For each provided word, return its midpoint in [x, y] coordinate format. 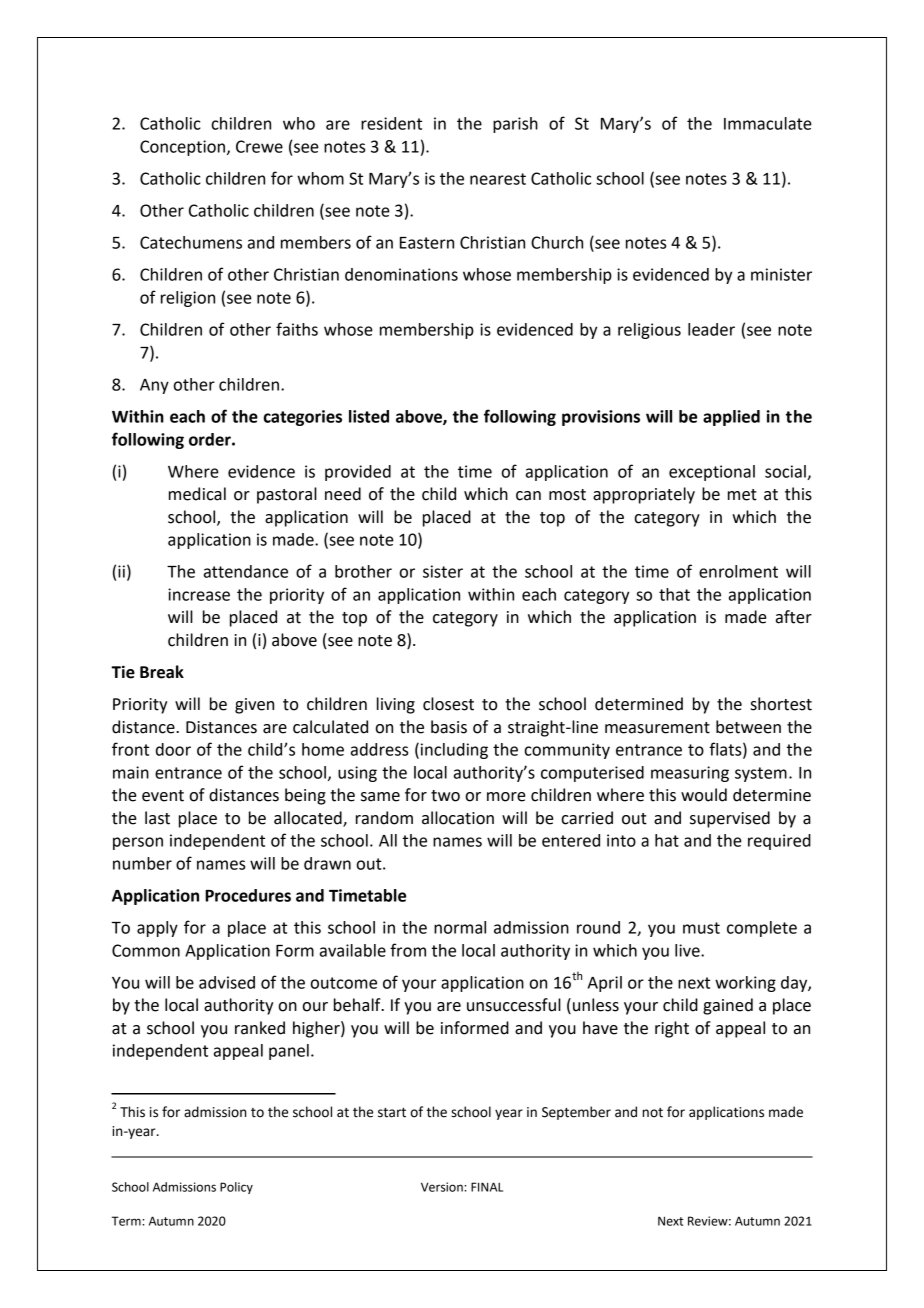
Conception [182, 148]
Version [443, 1187]
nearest [498, 179]
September [576, 1113]
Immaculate [768, 123]
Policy [236, 1188]
